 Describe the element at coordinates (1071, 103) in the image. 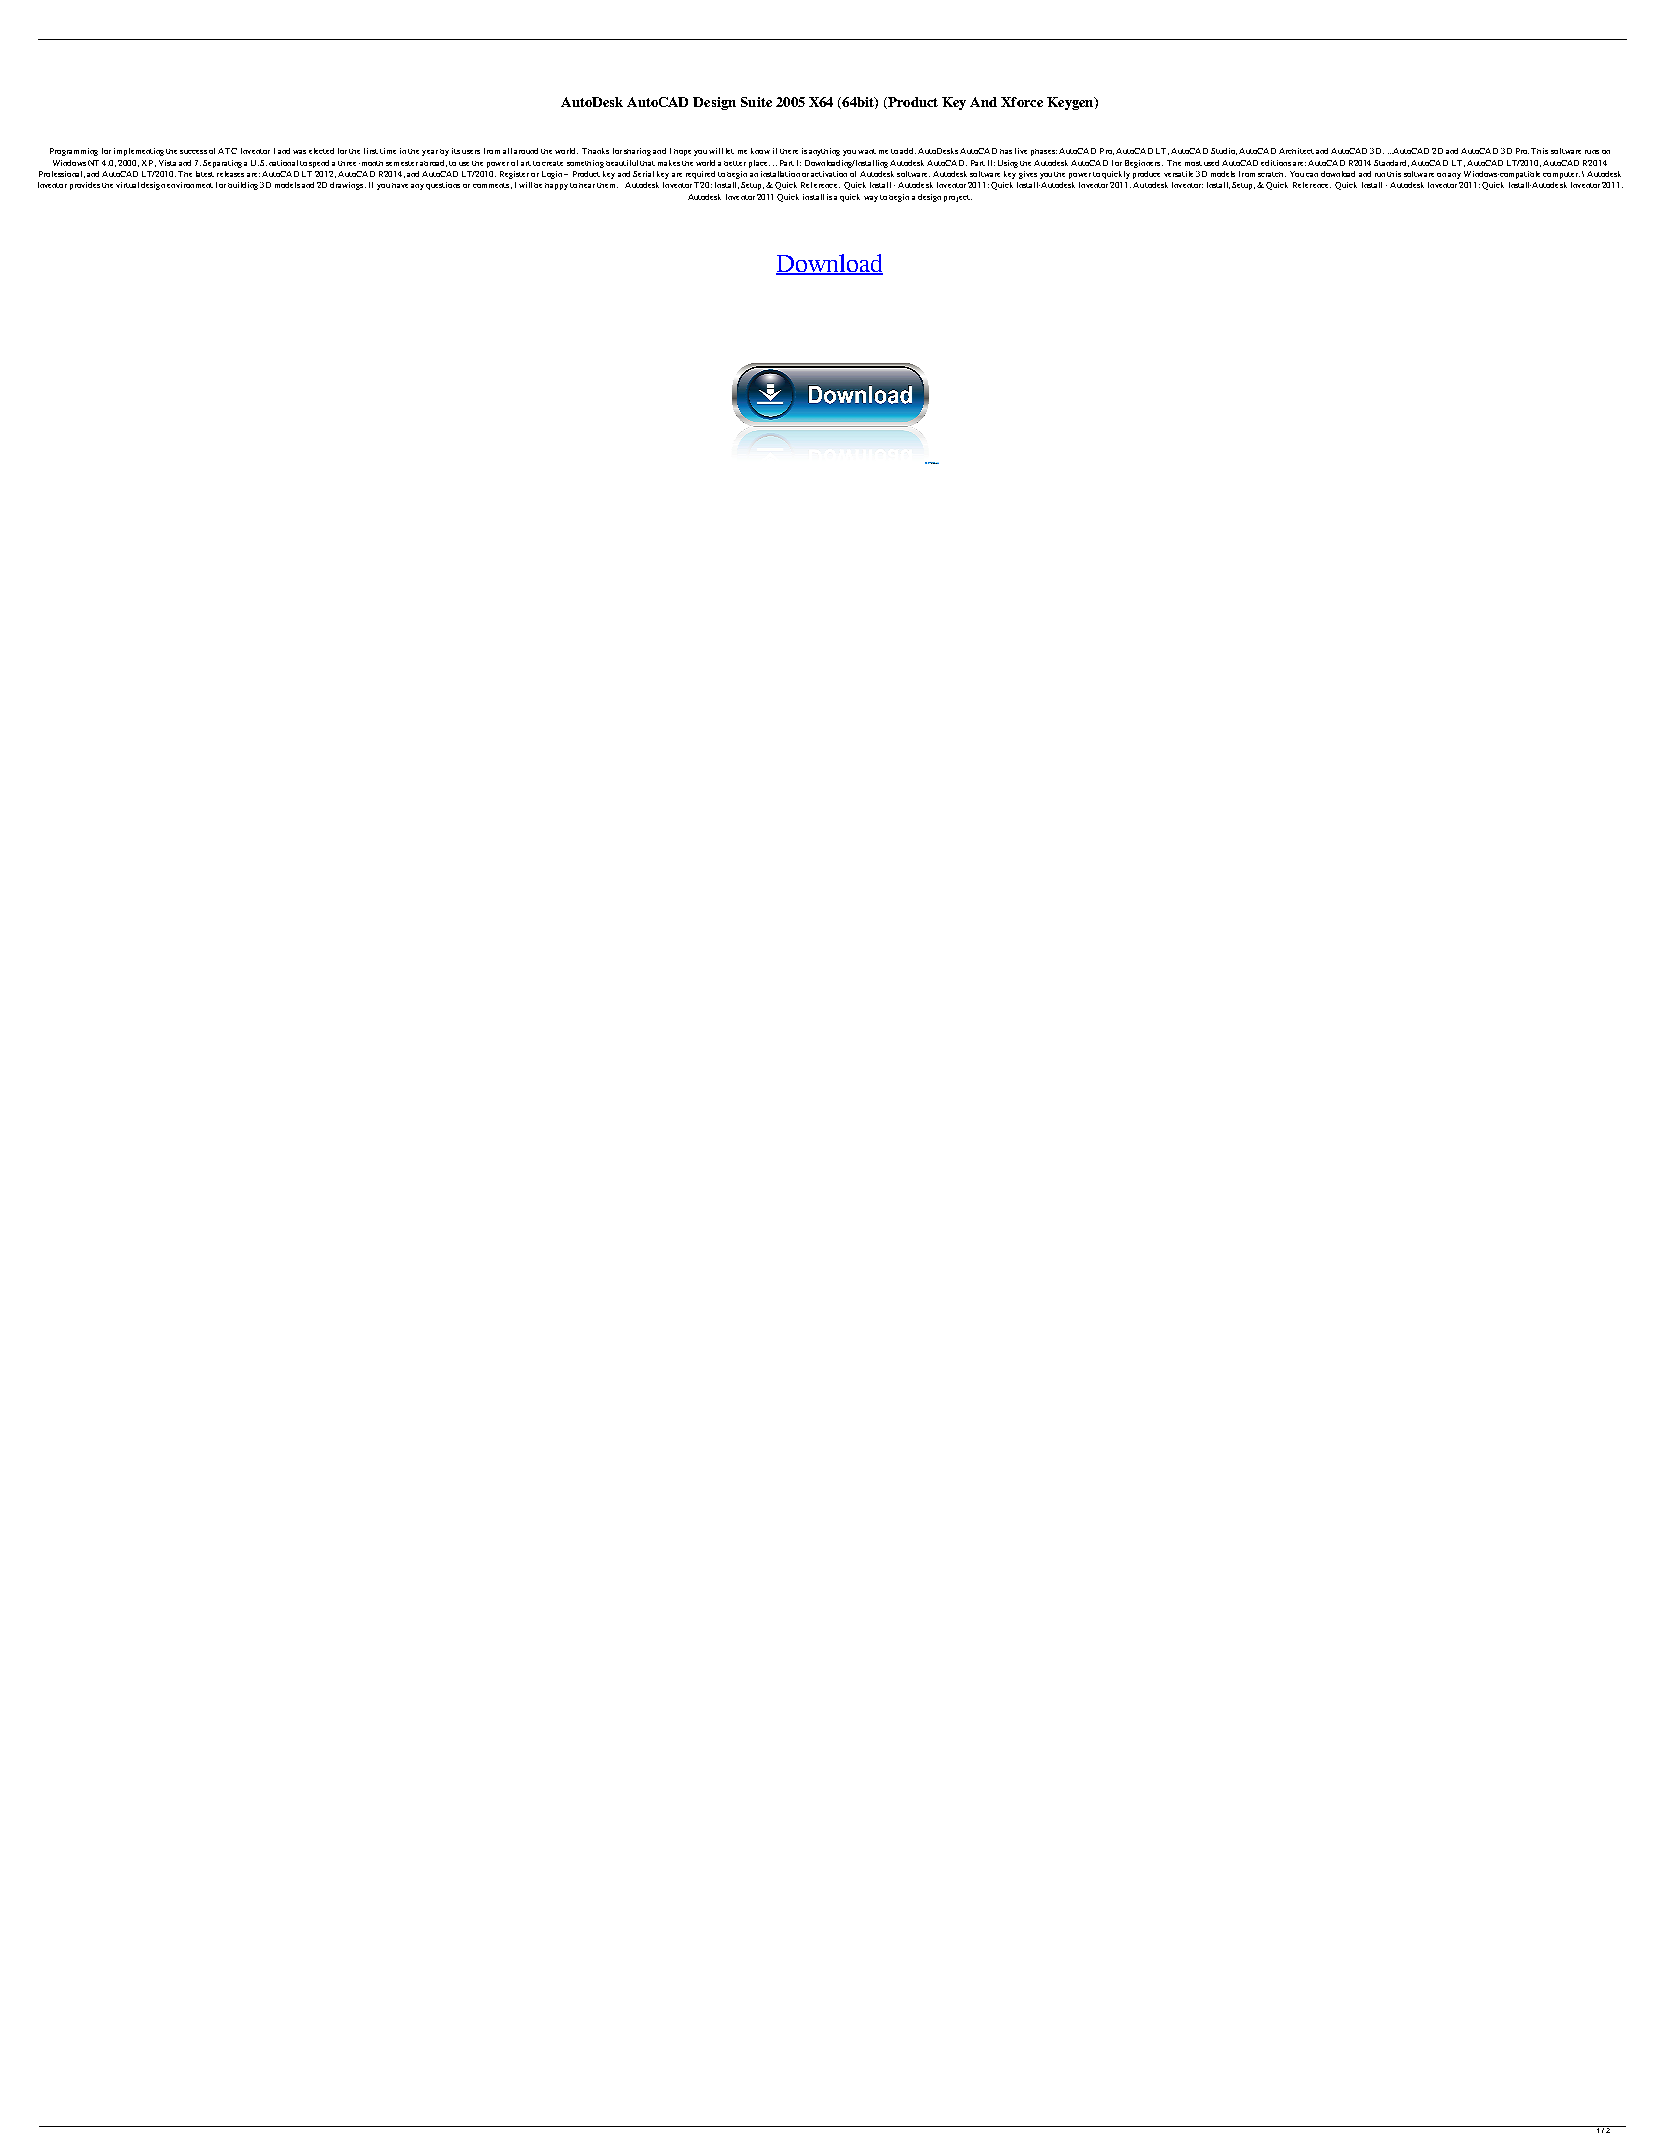

I see `Keygen` at that location.
